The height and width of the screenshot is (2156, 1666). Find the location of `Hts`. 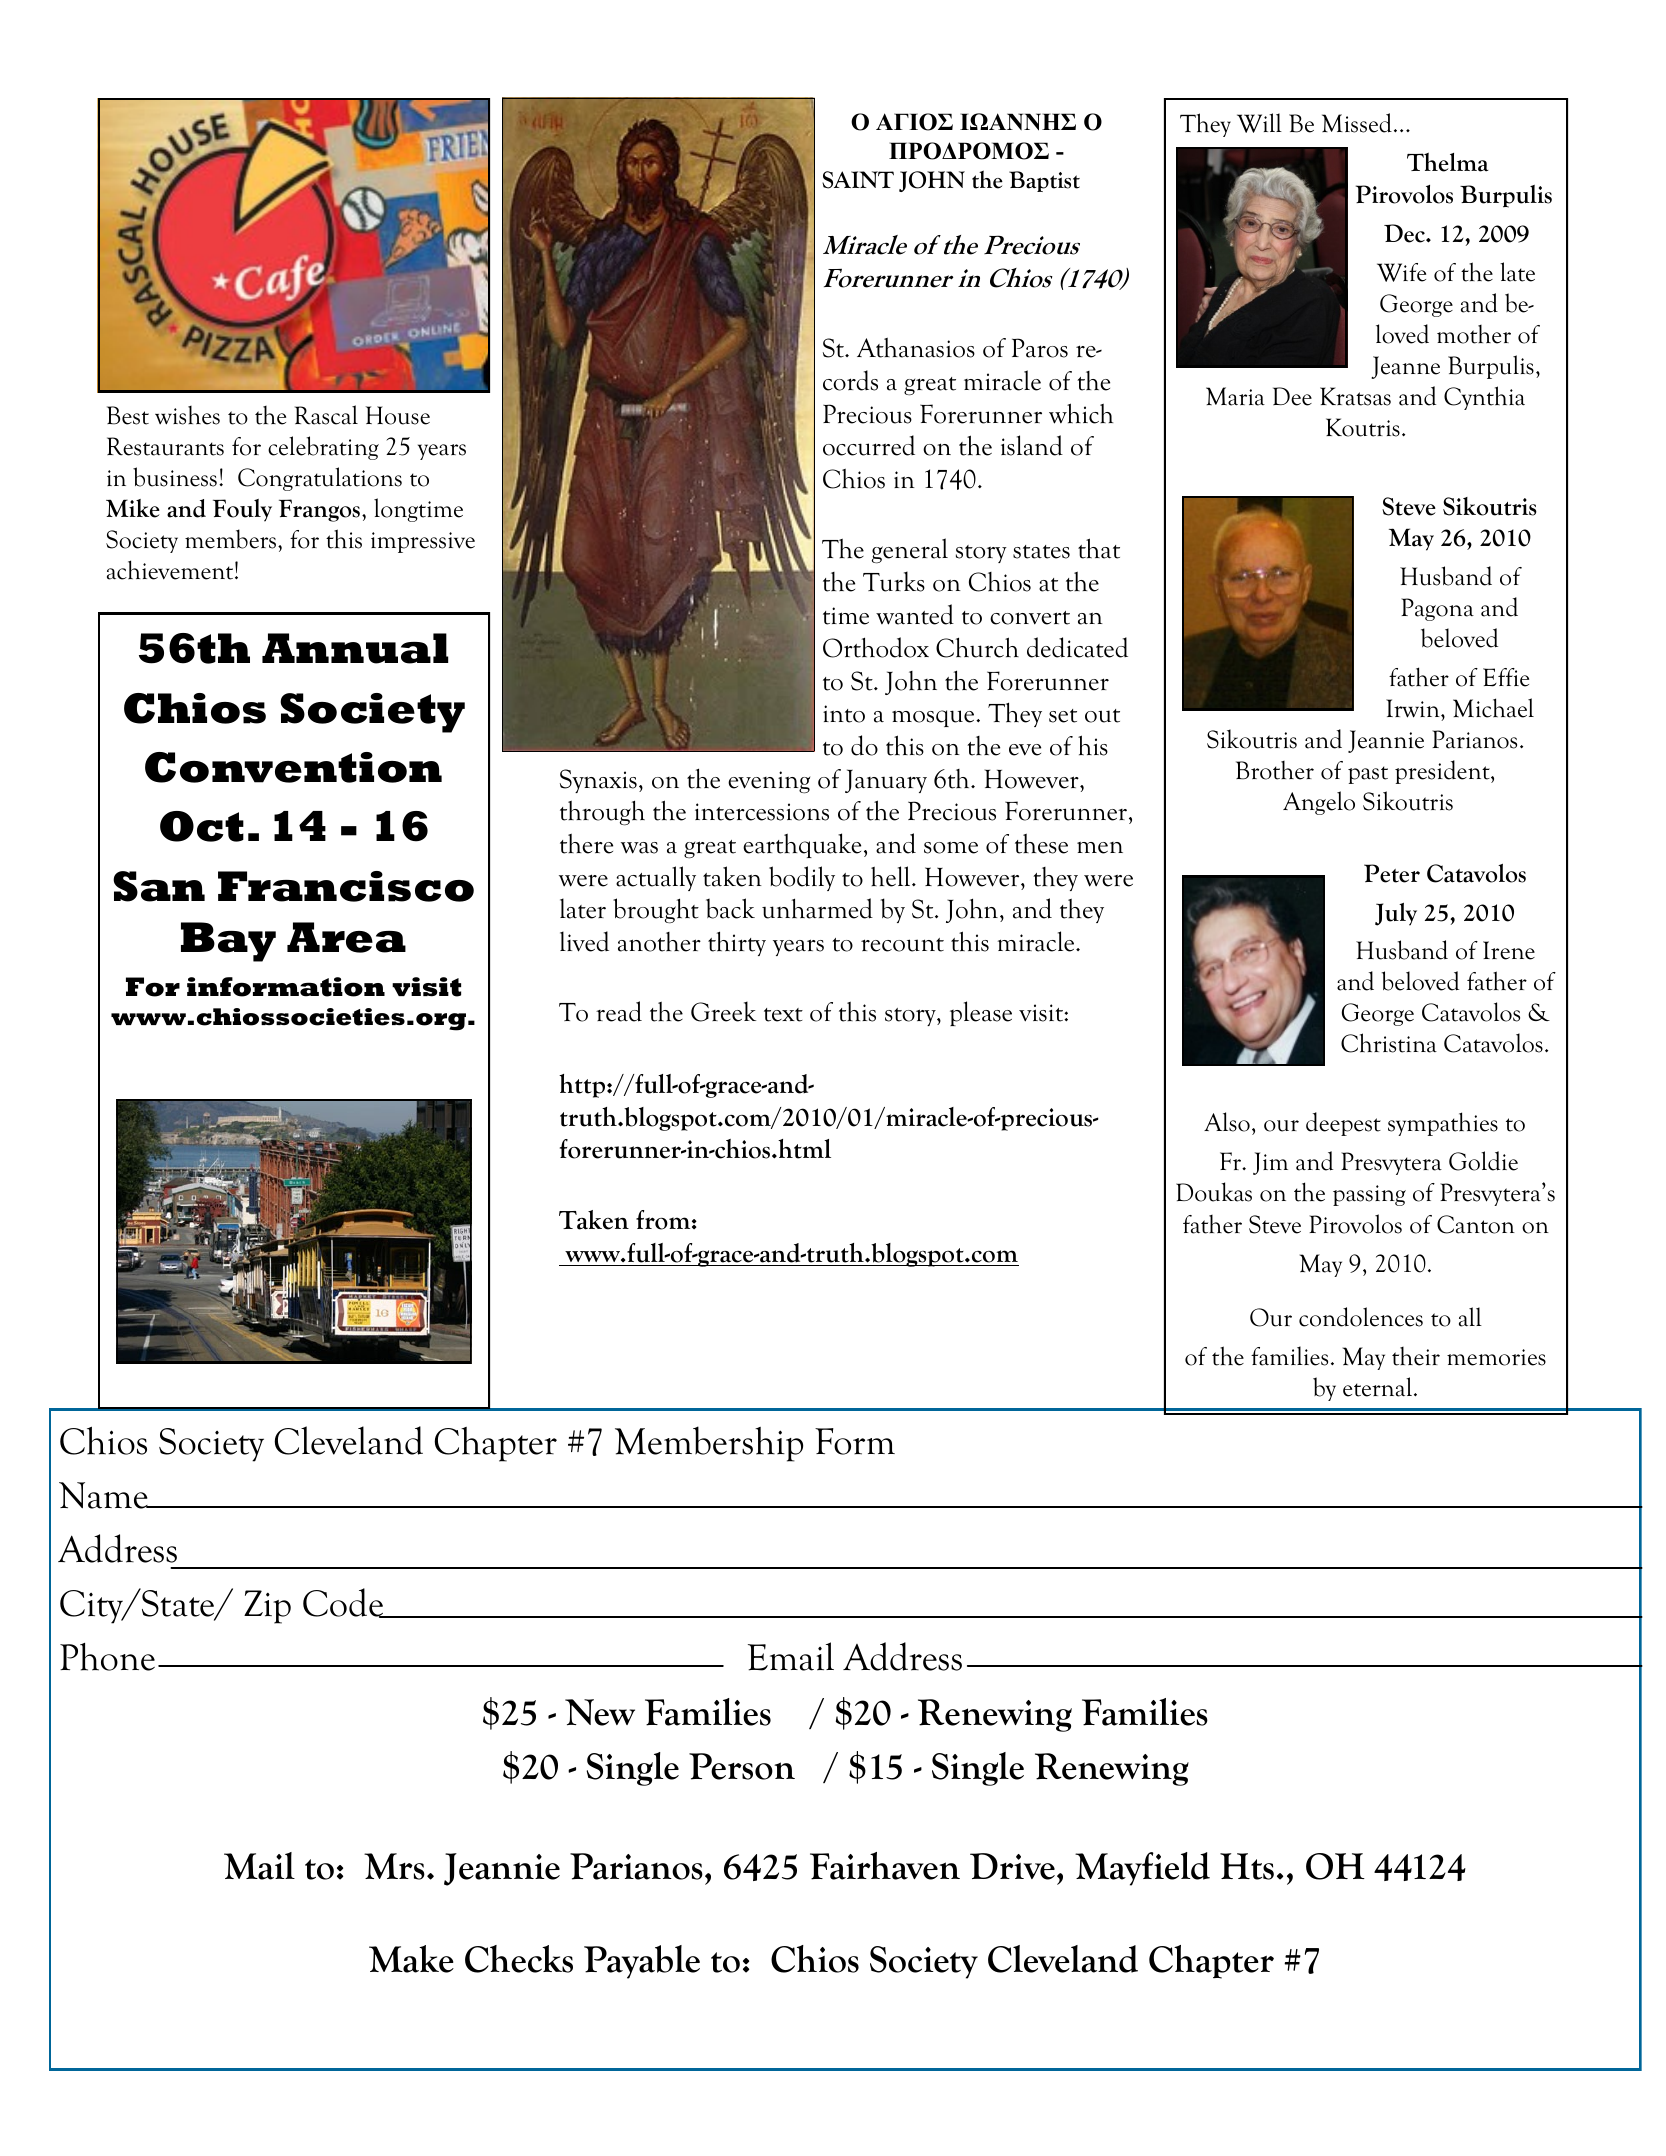

Hts is located at coordinates (1247, 1866).
